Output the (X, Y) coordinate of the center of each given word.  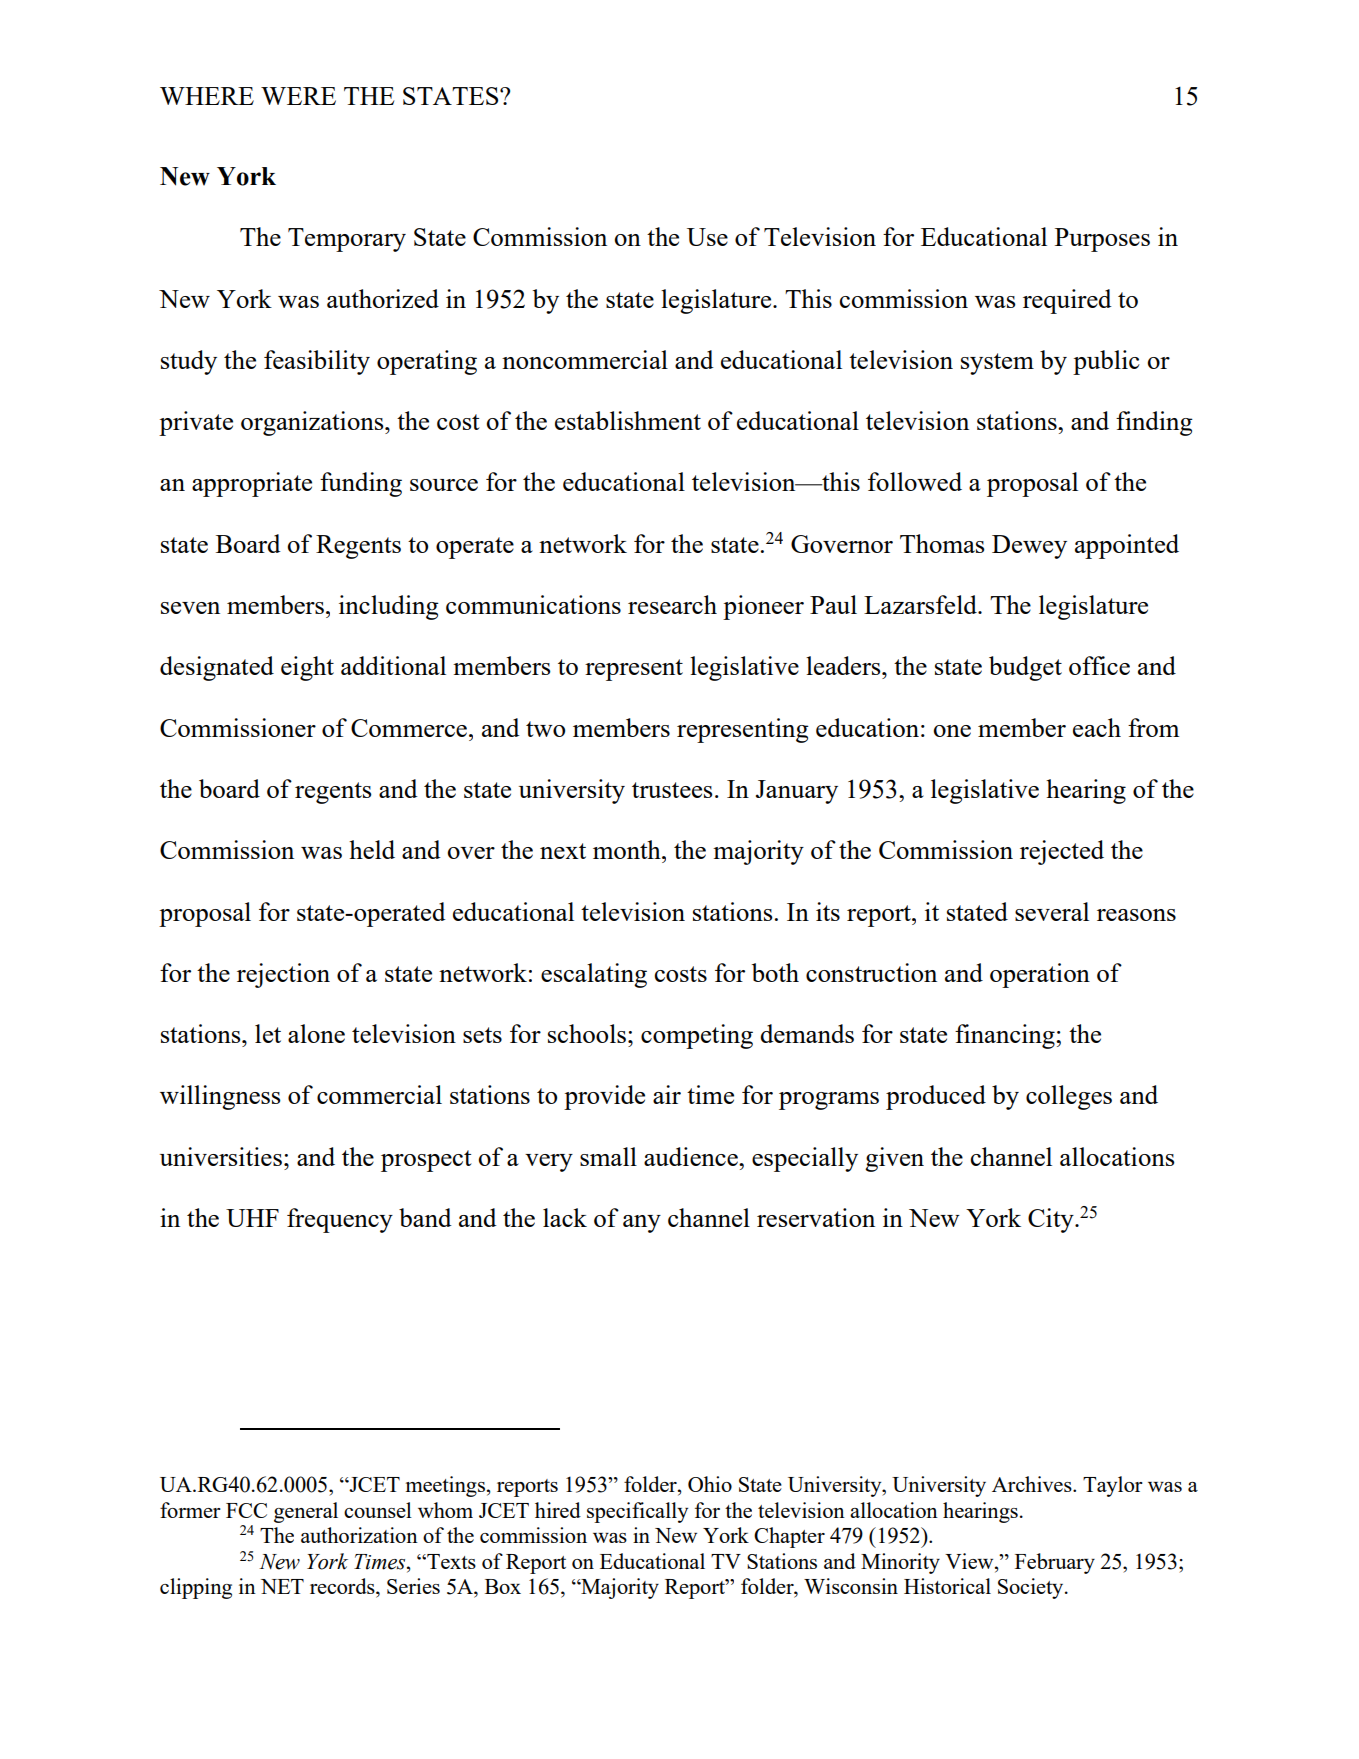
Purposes (1102, 240)
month (628, 849)
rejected (1062, 852)
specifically (637, 1512)
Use (707, 237)
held (372, 849)
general (306, 1512)
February (1055, 1563)
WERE (298, 96)
